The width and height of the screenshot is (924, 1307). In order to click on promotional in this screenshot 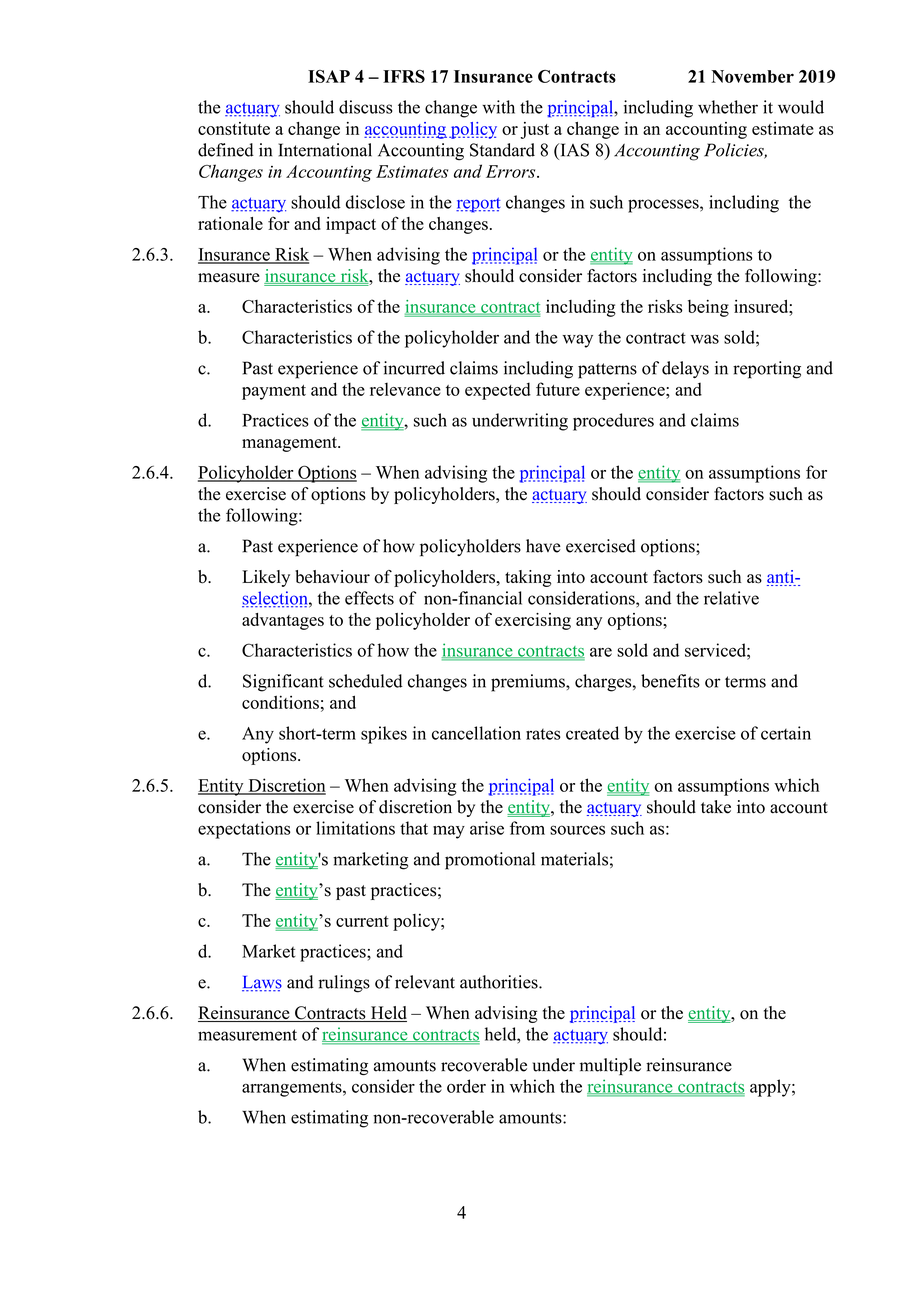, I will do `click(490, 861)`.
